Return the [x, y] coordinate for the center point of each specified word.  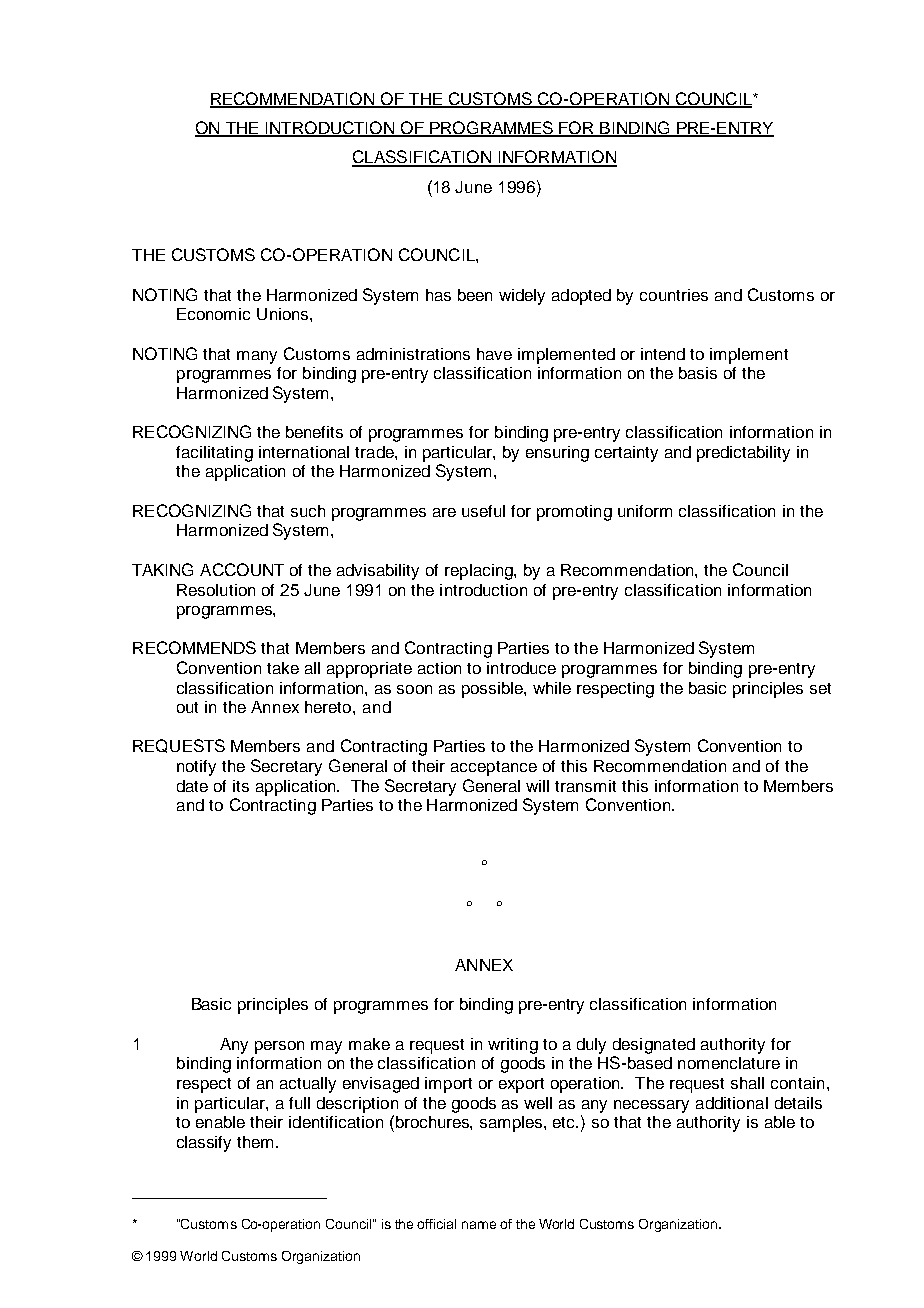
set [820, 688]
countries [674, 295]
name [479, 1225]
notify [196, 768]
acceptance [494, 768]
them [255, 1142]
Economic [213, 314]
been [475, 295]
